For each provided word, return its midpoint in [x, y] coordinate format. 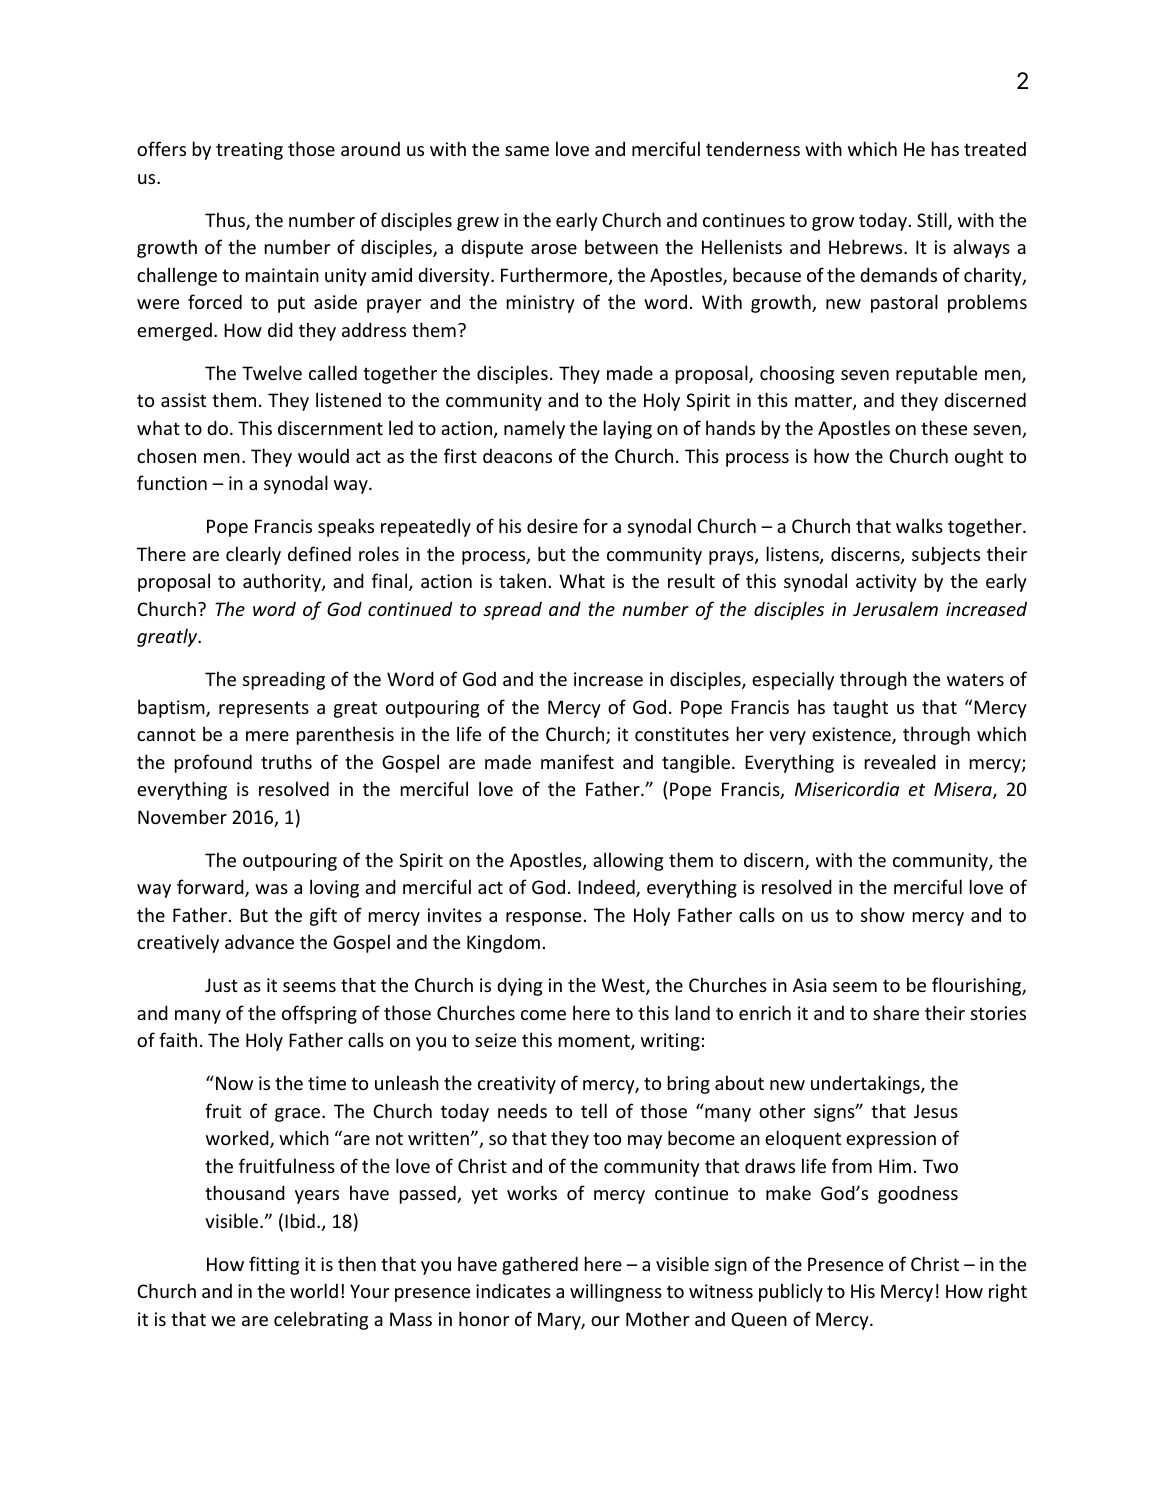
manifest [577, 761]
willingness [616, 1292]
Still [933, 221]
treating [249, 151]
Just [221, 985]
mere [267, 736]
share [896, 1012]
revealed [900, 761]
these [944, 427]
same [527, 151]
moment [595, 1042]
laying [628, 429]
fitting [274, 1265]
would [323, 455]
